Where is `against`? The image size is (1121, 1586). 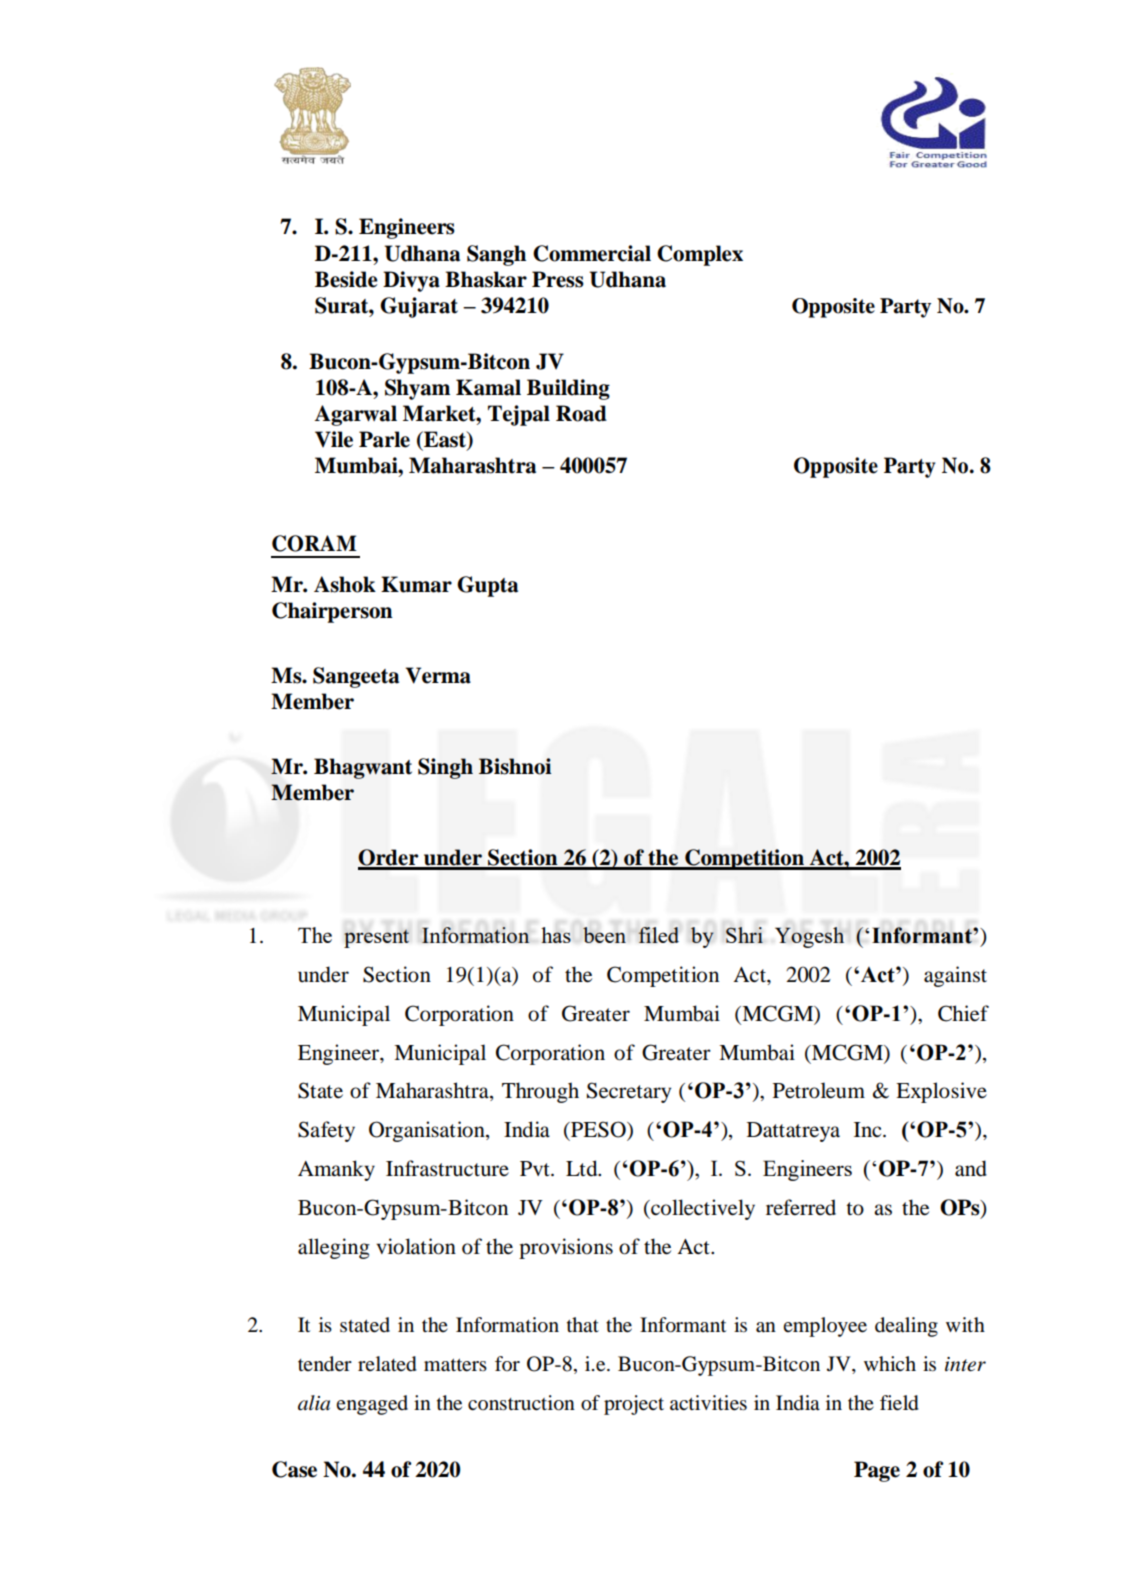 against is located at coordinates (955, 976).
